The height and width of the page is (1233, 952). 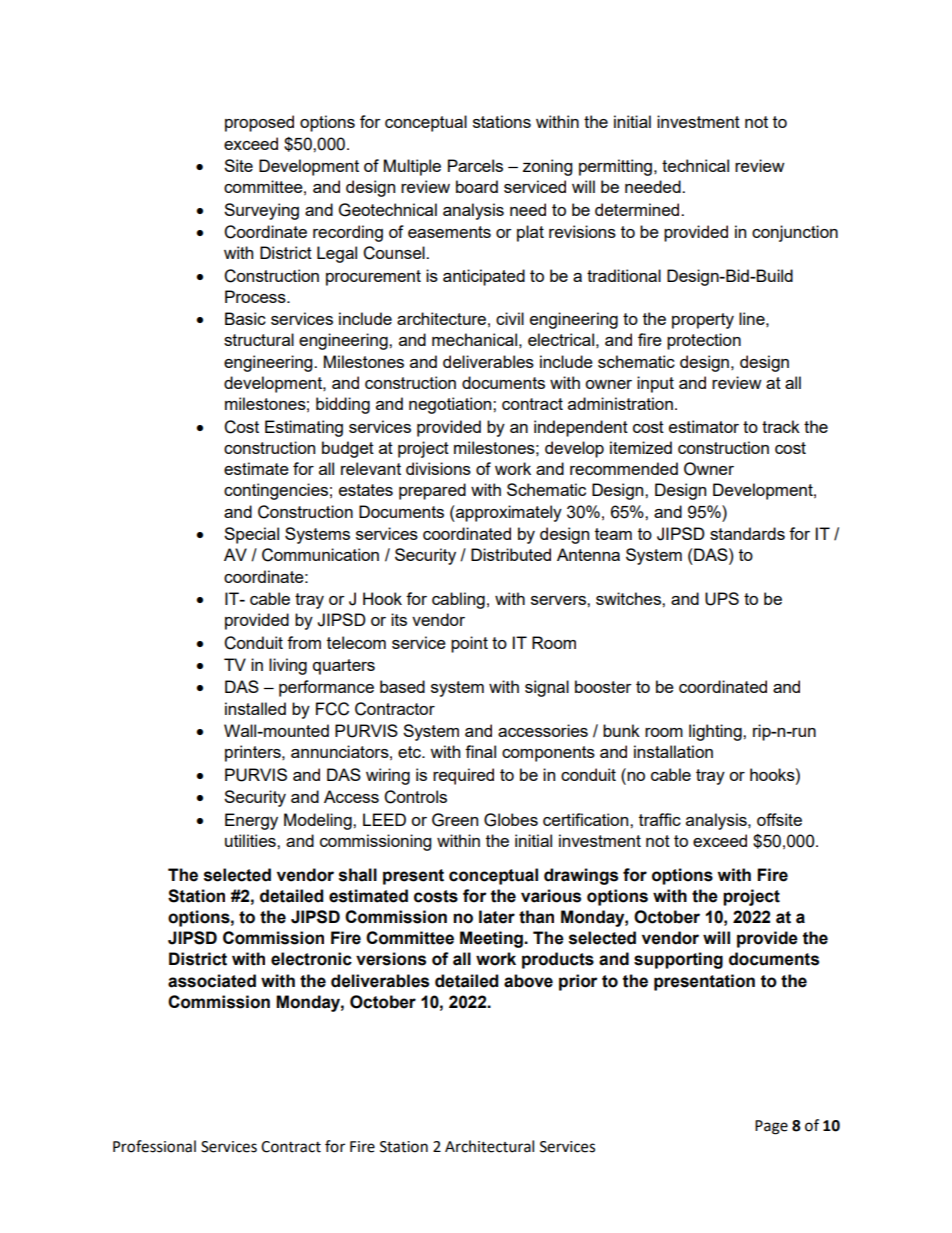 I want to click on proposed, so click(x=259, y=123).
